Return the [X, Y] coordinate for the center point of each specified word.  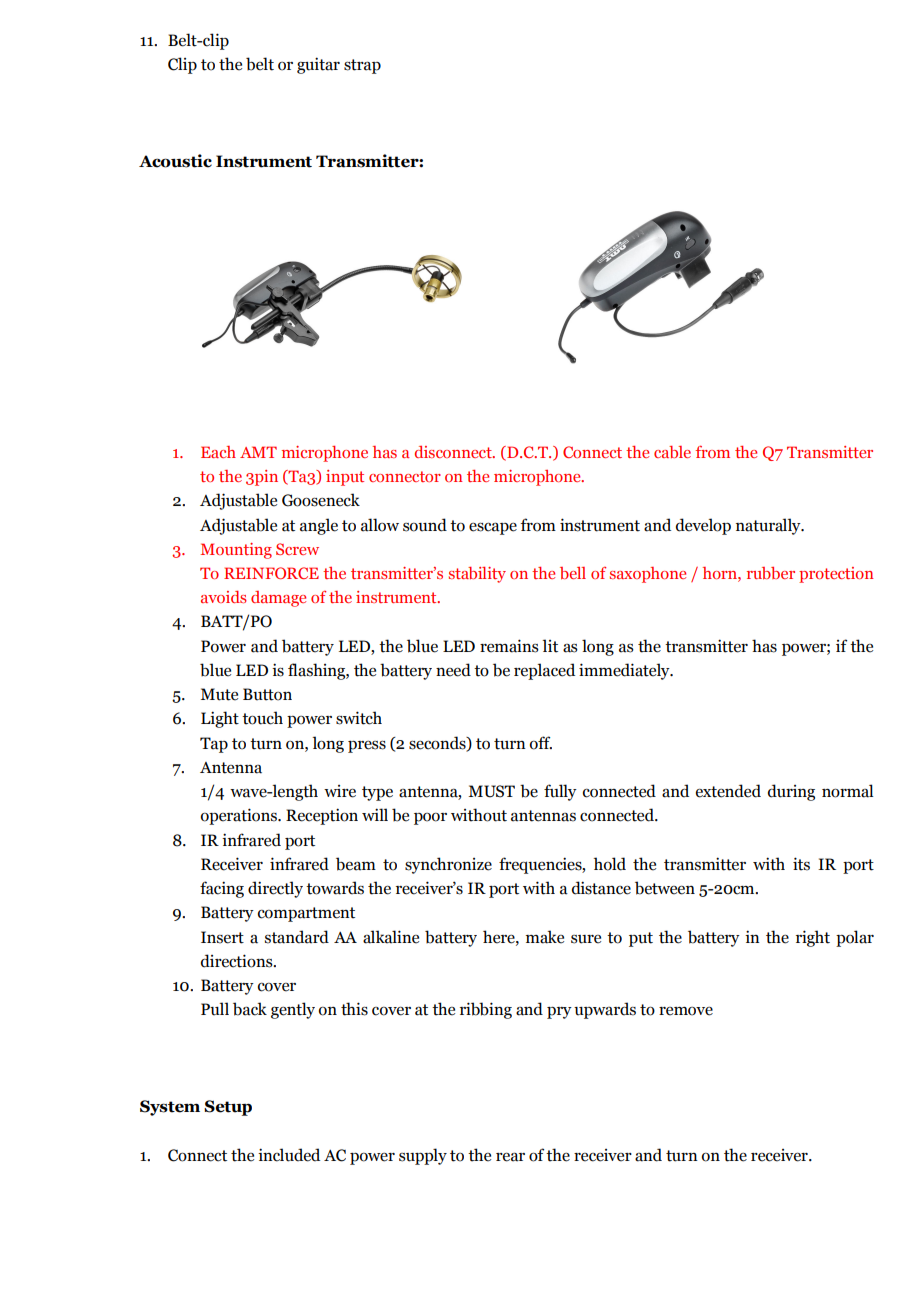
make [545, 937]
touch [262, 718]
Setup [228, 1108]
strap [362, 66]
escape [493, 528]
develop [703, 526]
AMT [258, 452]
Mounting [236, 551]
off [541, 743]
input [345, 478]
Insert [222, 937]
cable [672, 452]
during [791, 792]
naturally [769, 526]
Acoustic [175, 161]
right [813, 938]
